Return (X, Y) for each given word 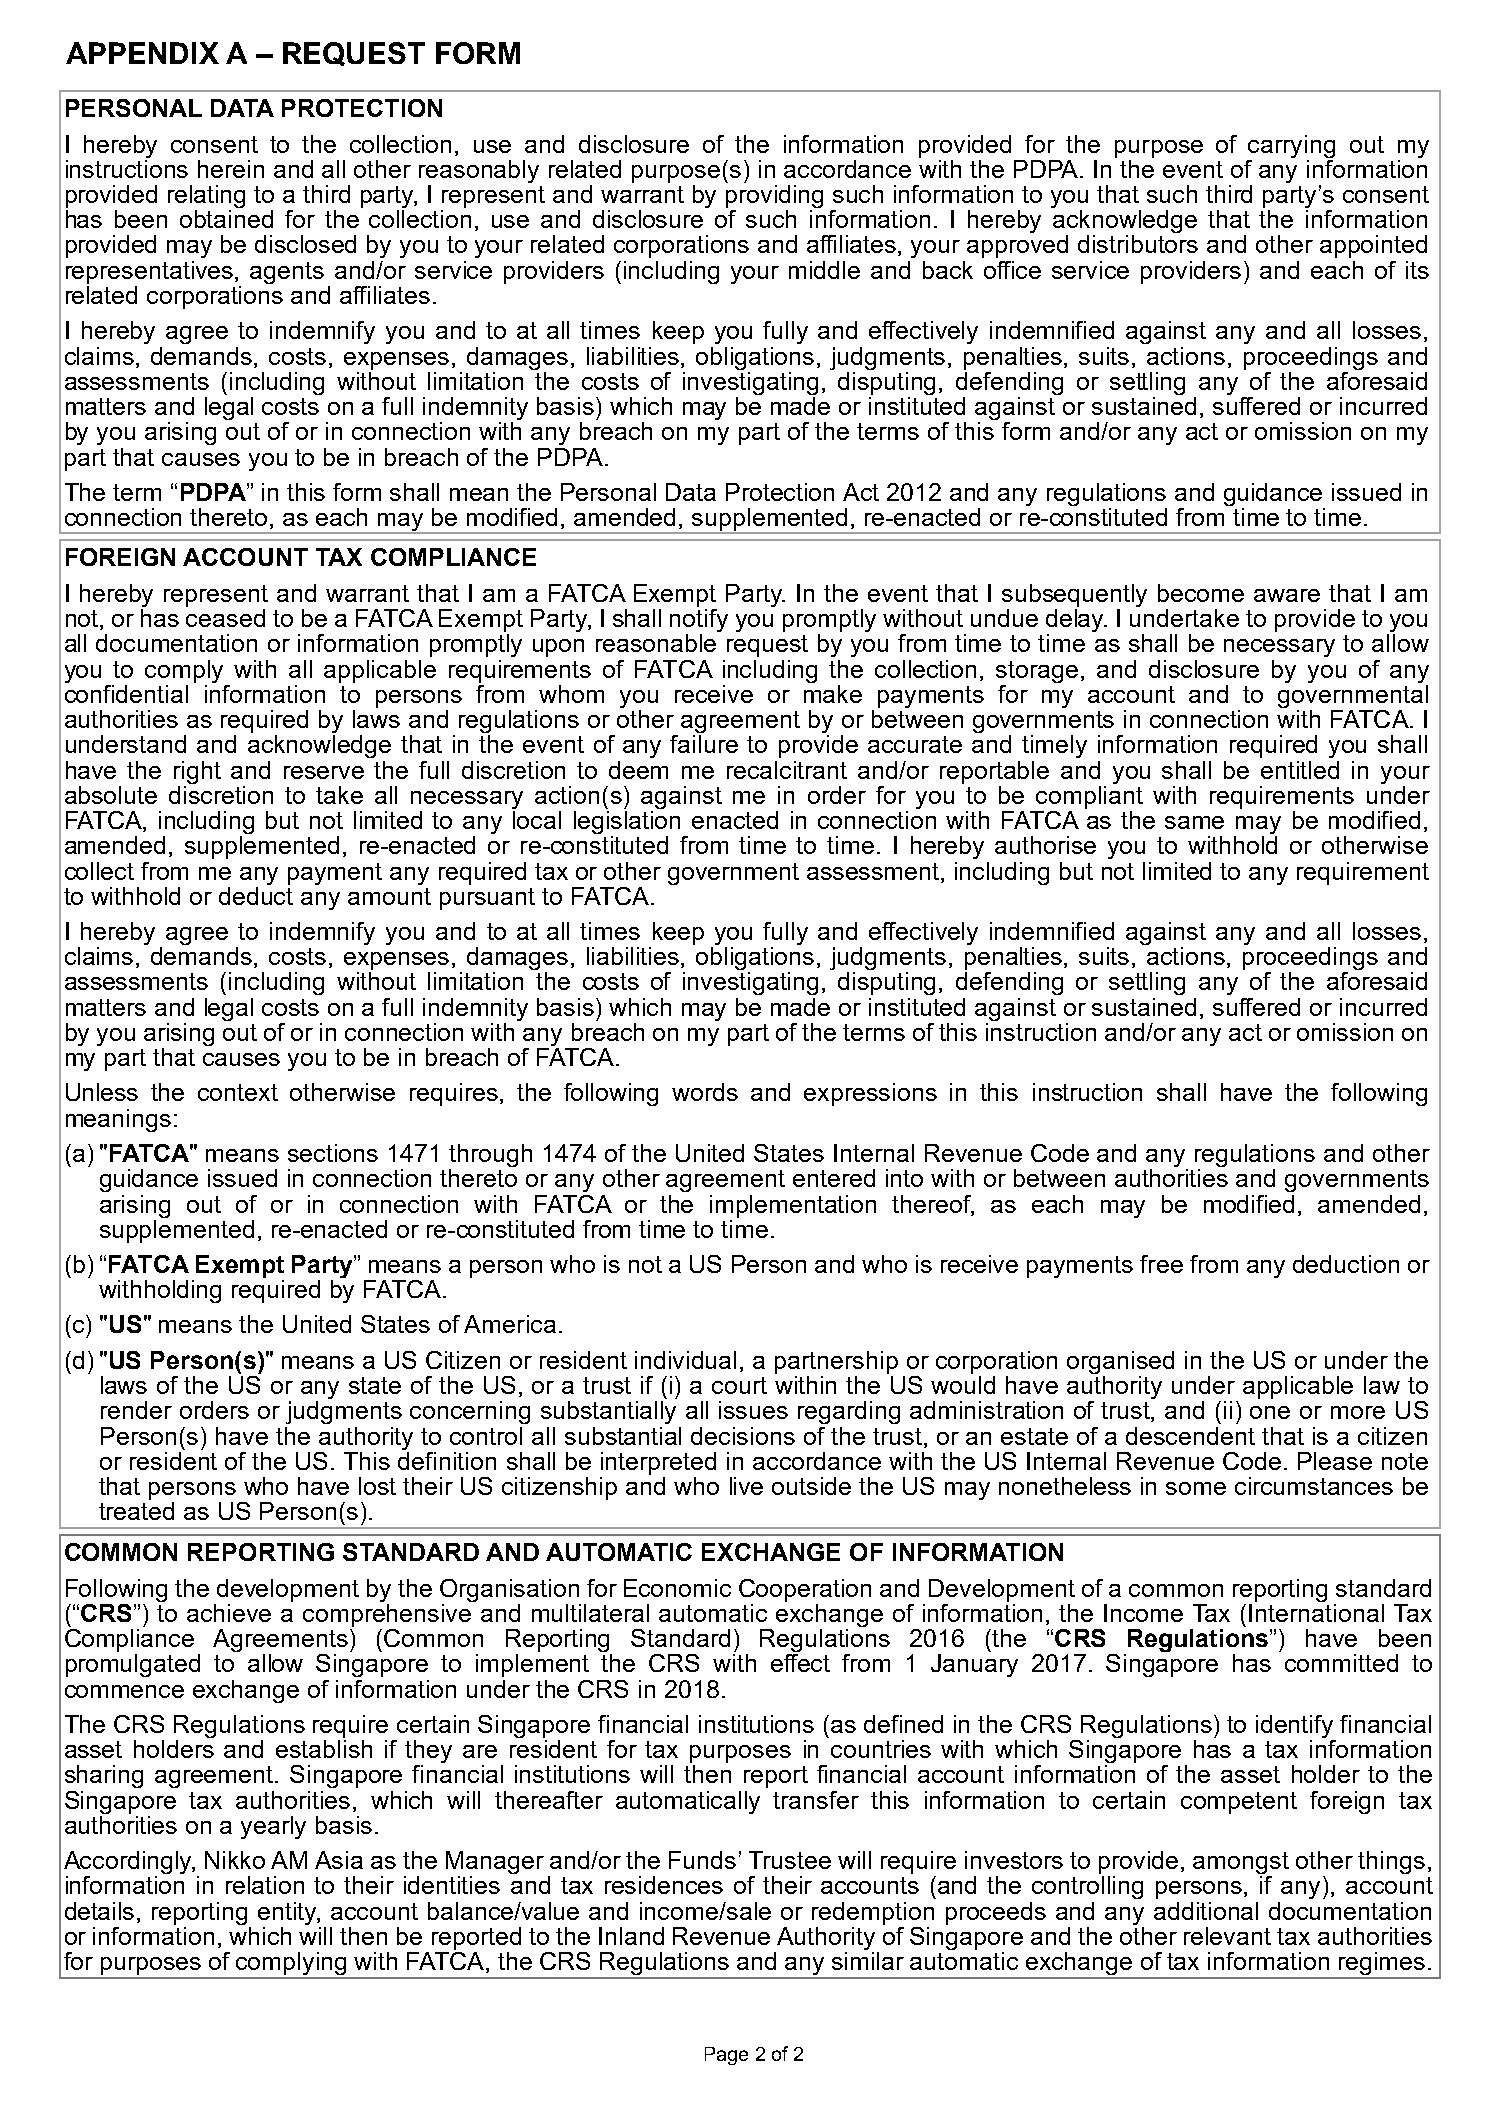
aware (1287, 595)
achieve (229, 1613)
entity (289, 1913)
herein (231, 169)
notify (699, 622)
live (746, 1486)
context (238, 1092)
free (1161, 1264)
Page (726, 2056)
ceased (225, 618)
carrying (1291, 146)
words (705, 1092)
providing (774, 198)
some (1196, 1488)
